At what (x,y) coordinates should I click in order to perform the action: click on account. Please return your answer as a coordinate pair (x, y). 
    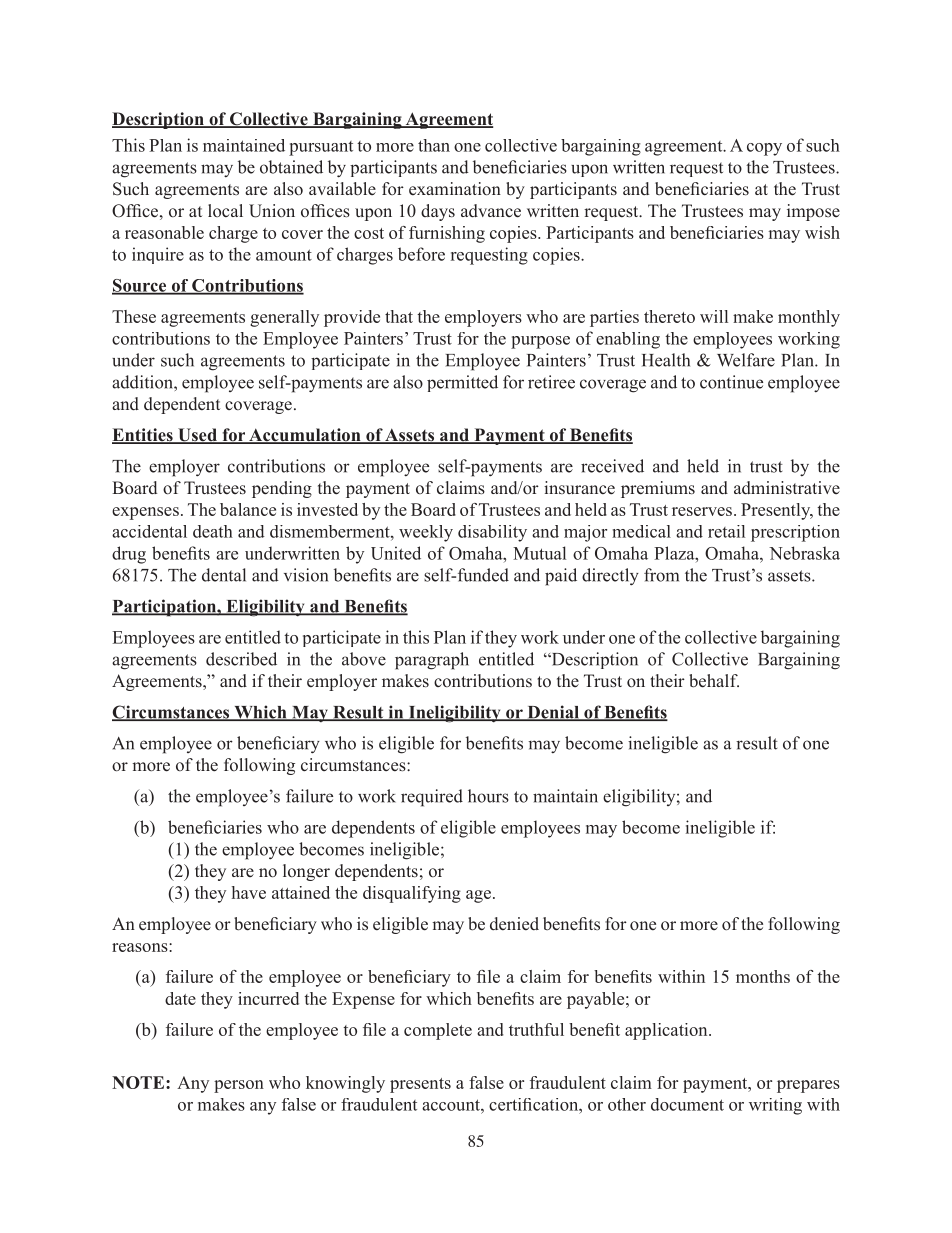
    Looking at the image, I should click on (452, 1105).
